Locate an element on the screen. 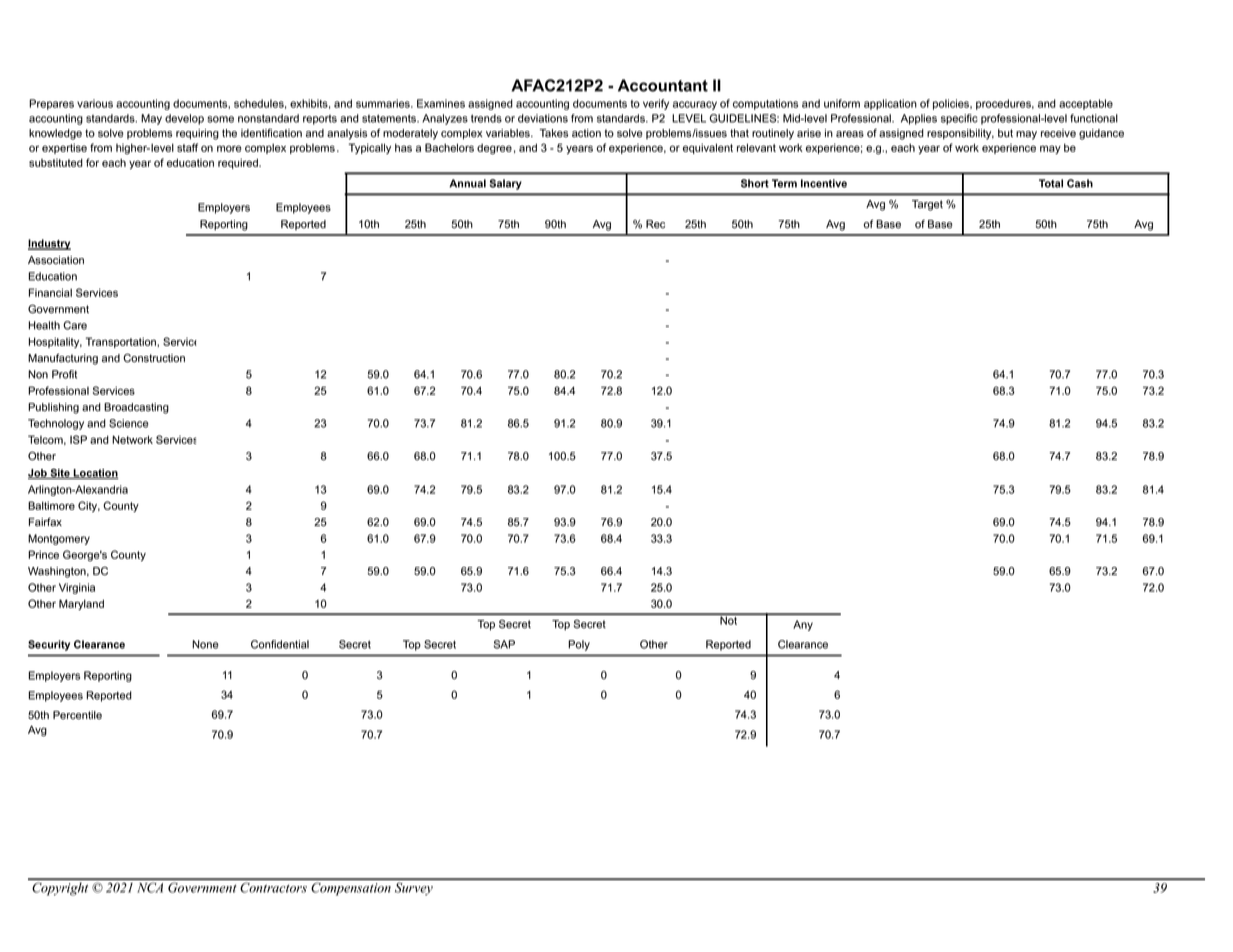 Image resolution: width=1233 pixels, height=952 pixels. Not is located at coordinates (729, 619).
